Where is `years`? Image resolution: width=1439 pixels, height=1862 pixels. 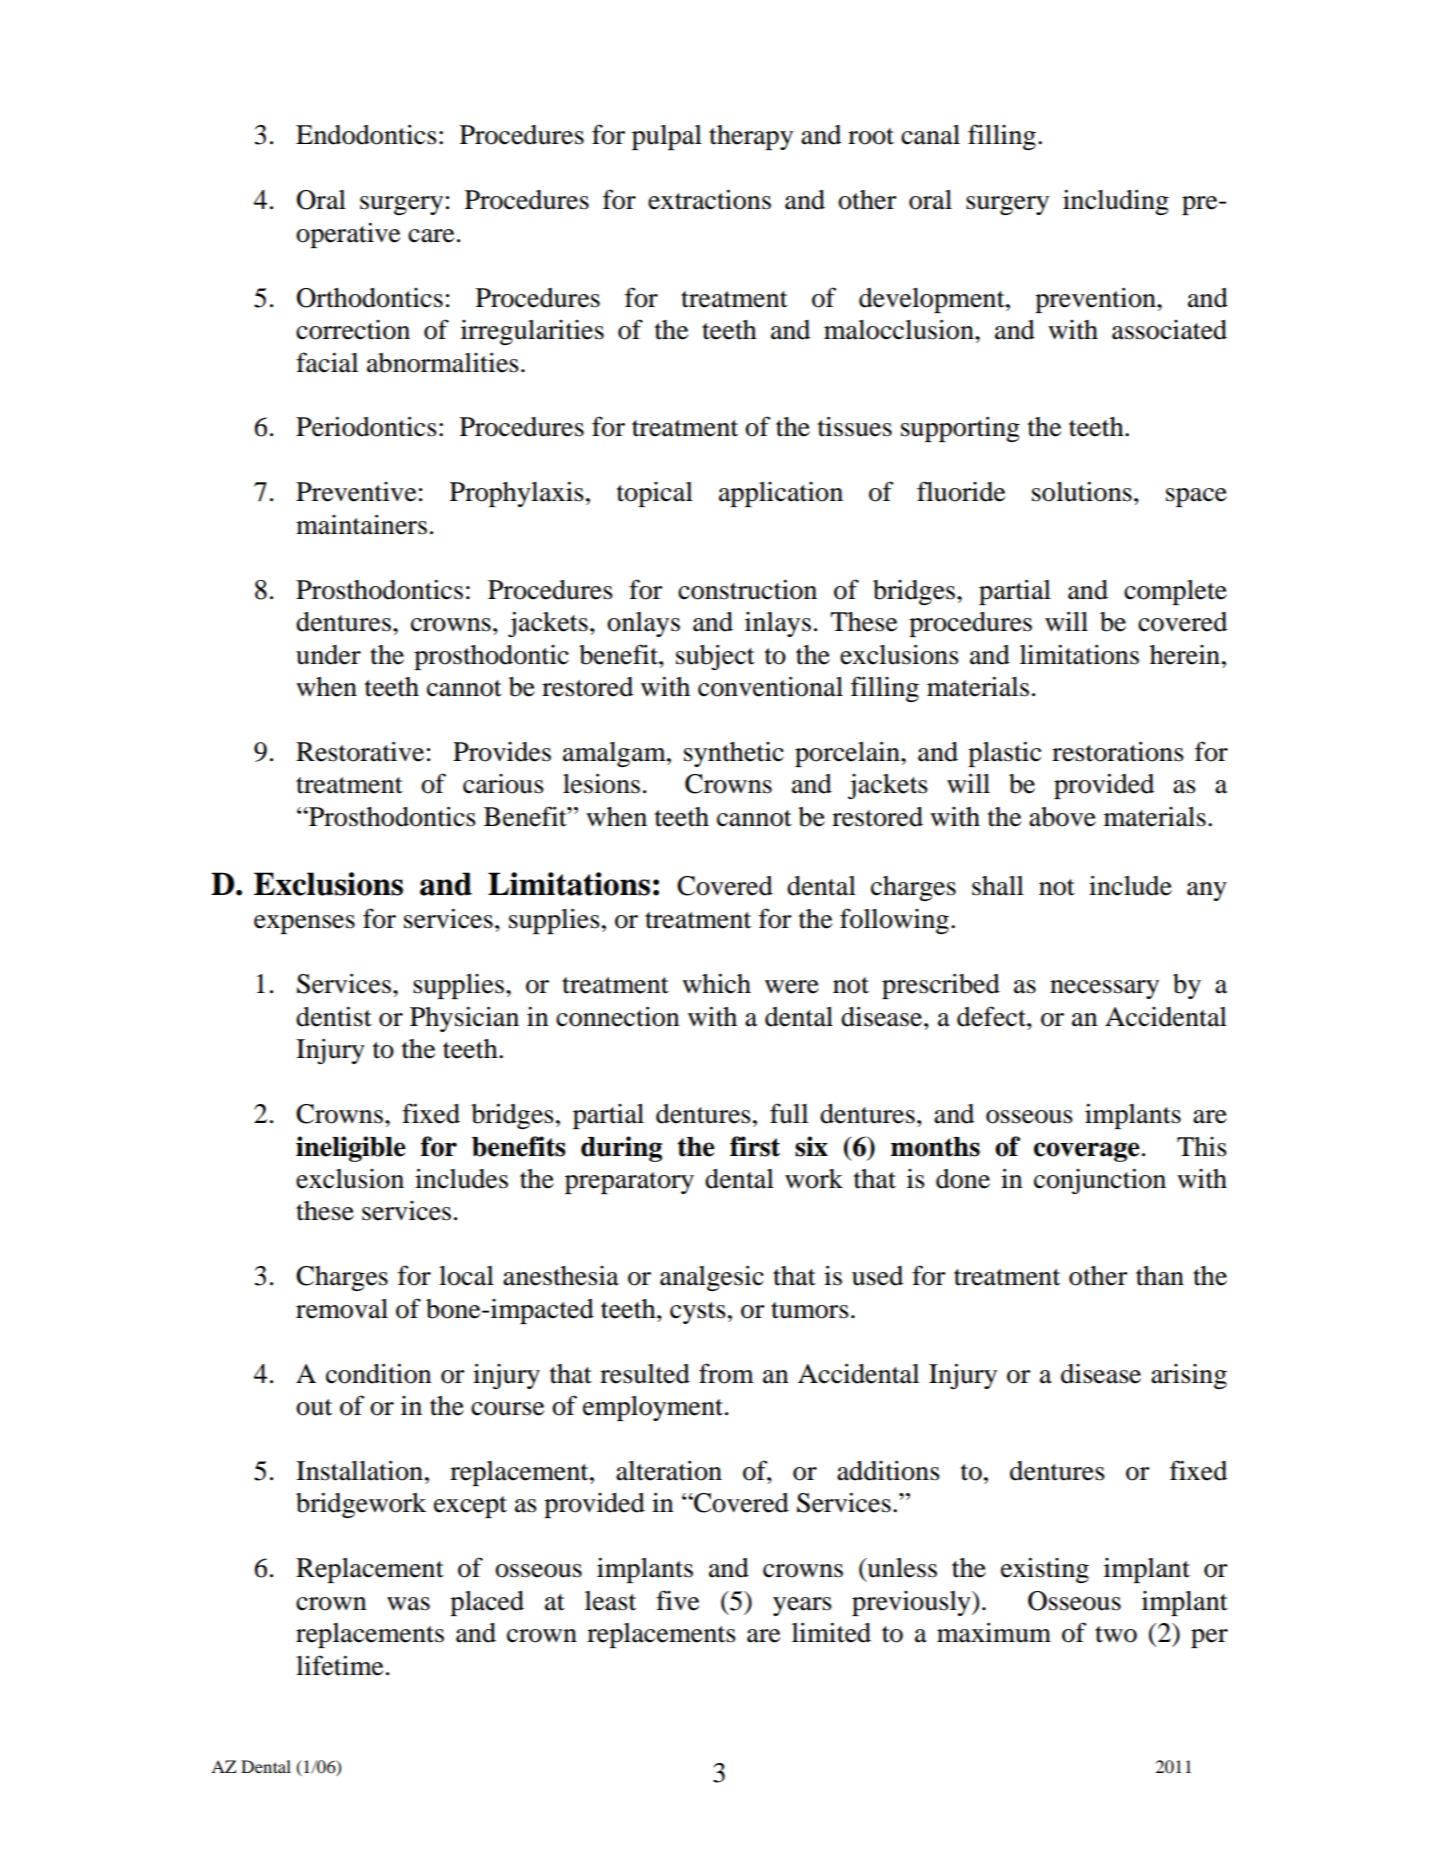 years is located at coordinates (802, 1606).
